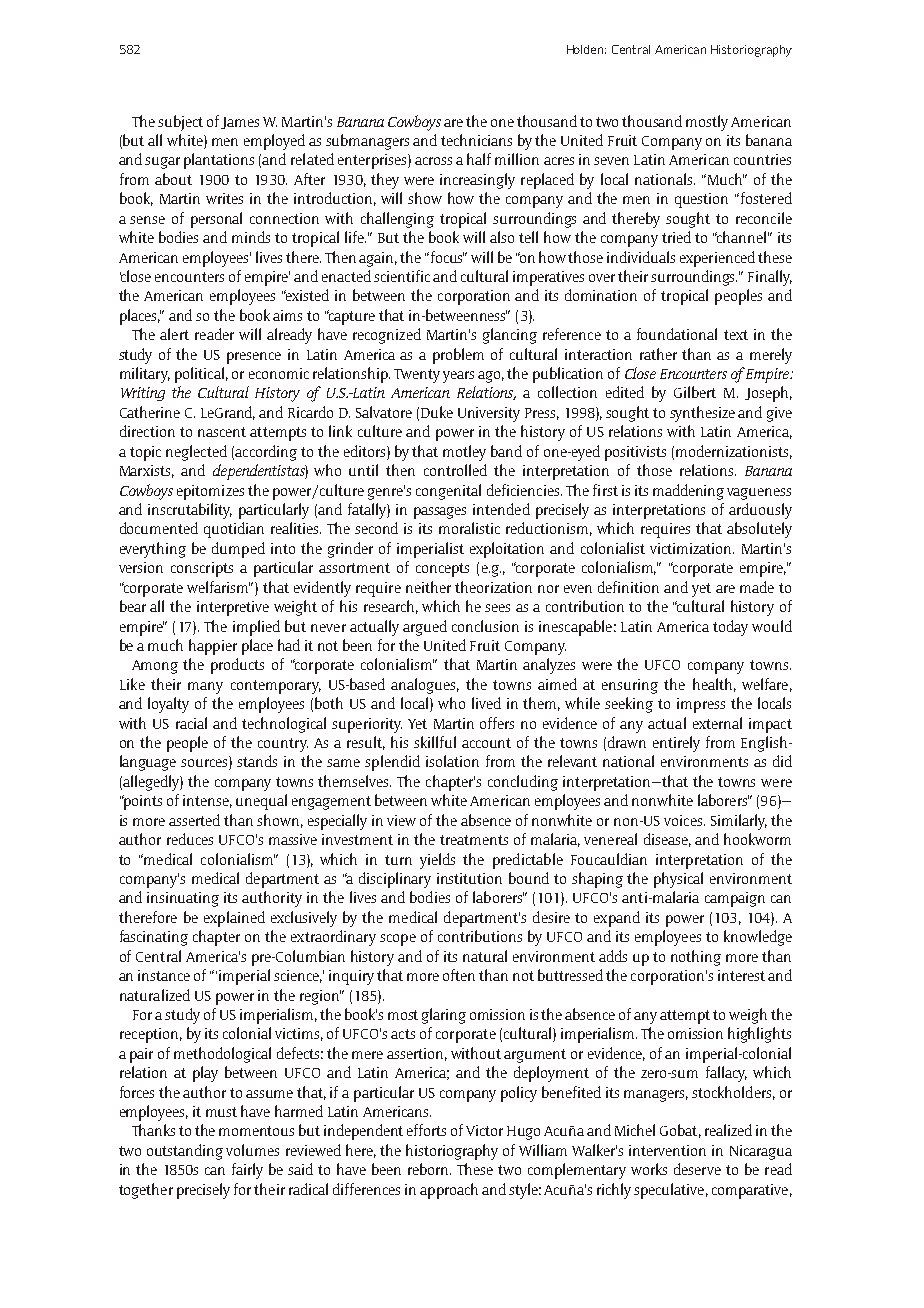  What do you see at coordinates (476, 140) in the page?
I see `technicians` at bounding box center [476, 140].
